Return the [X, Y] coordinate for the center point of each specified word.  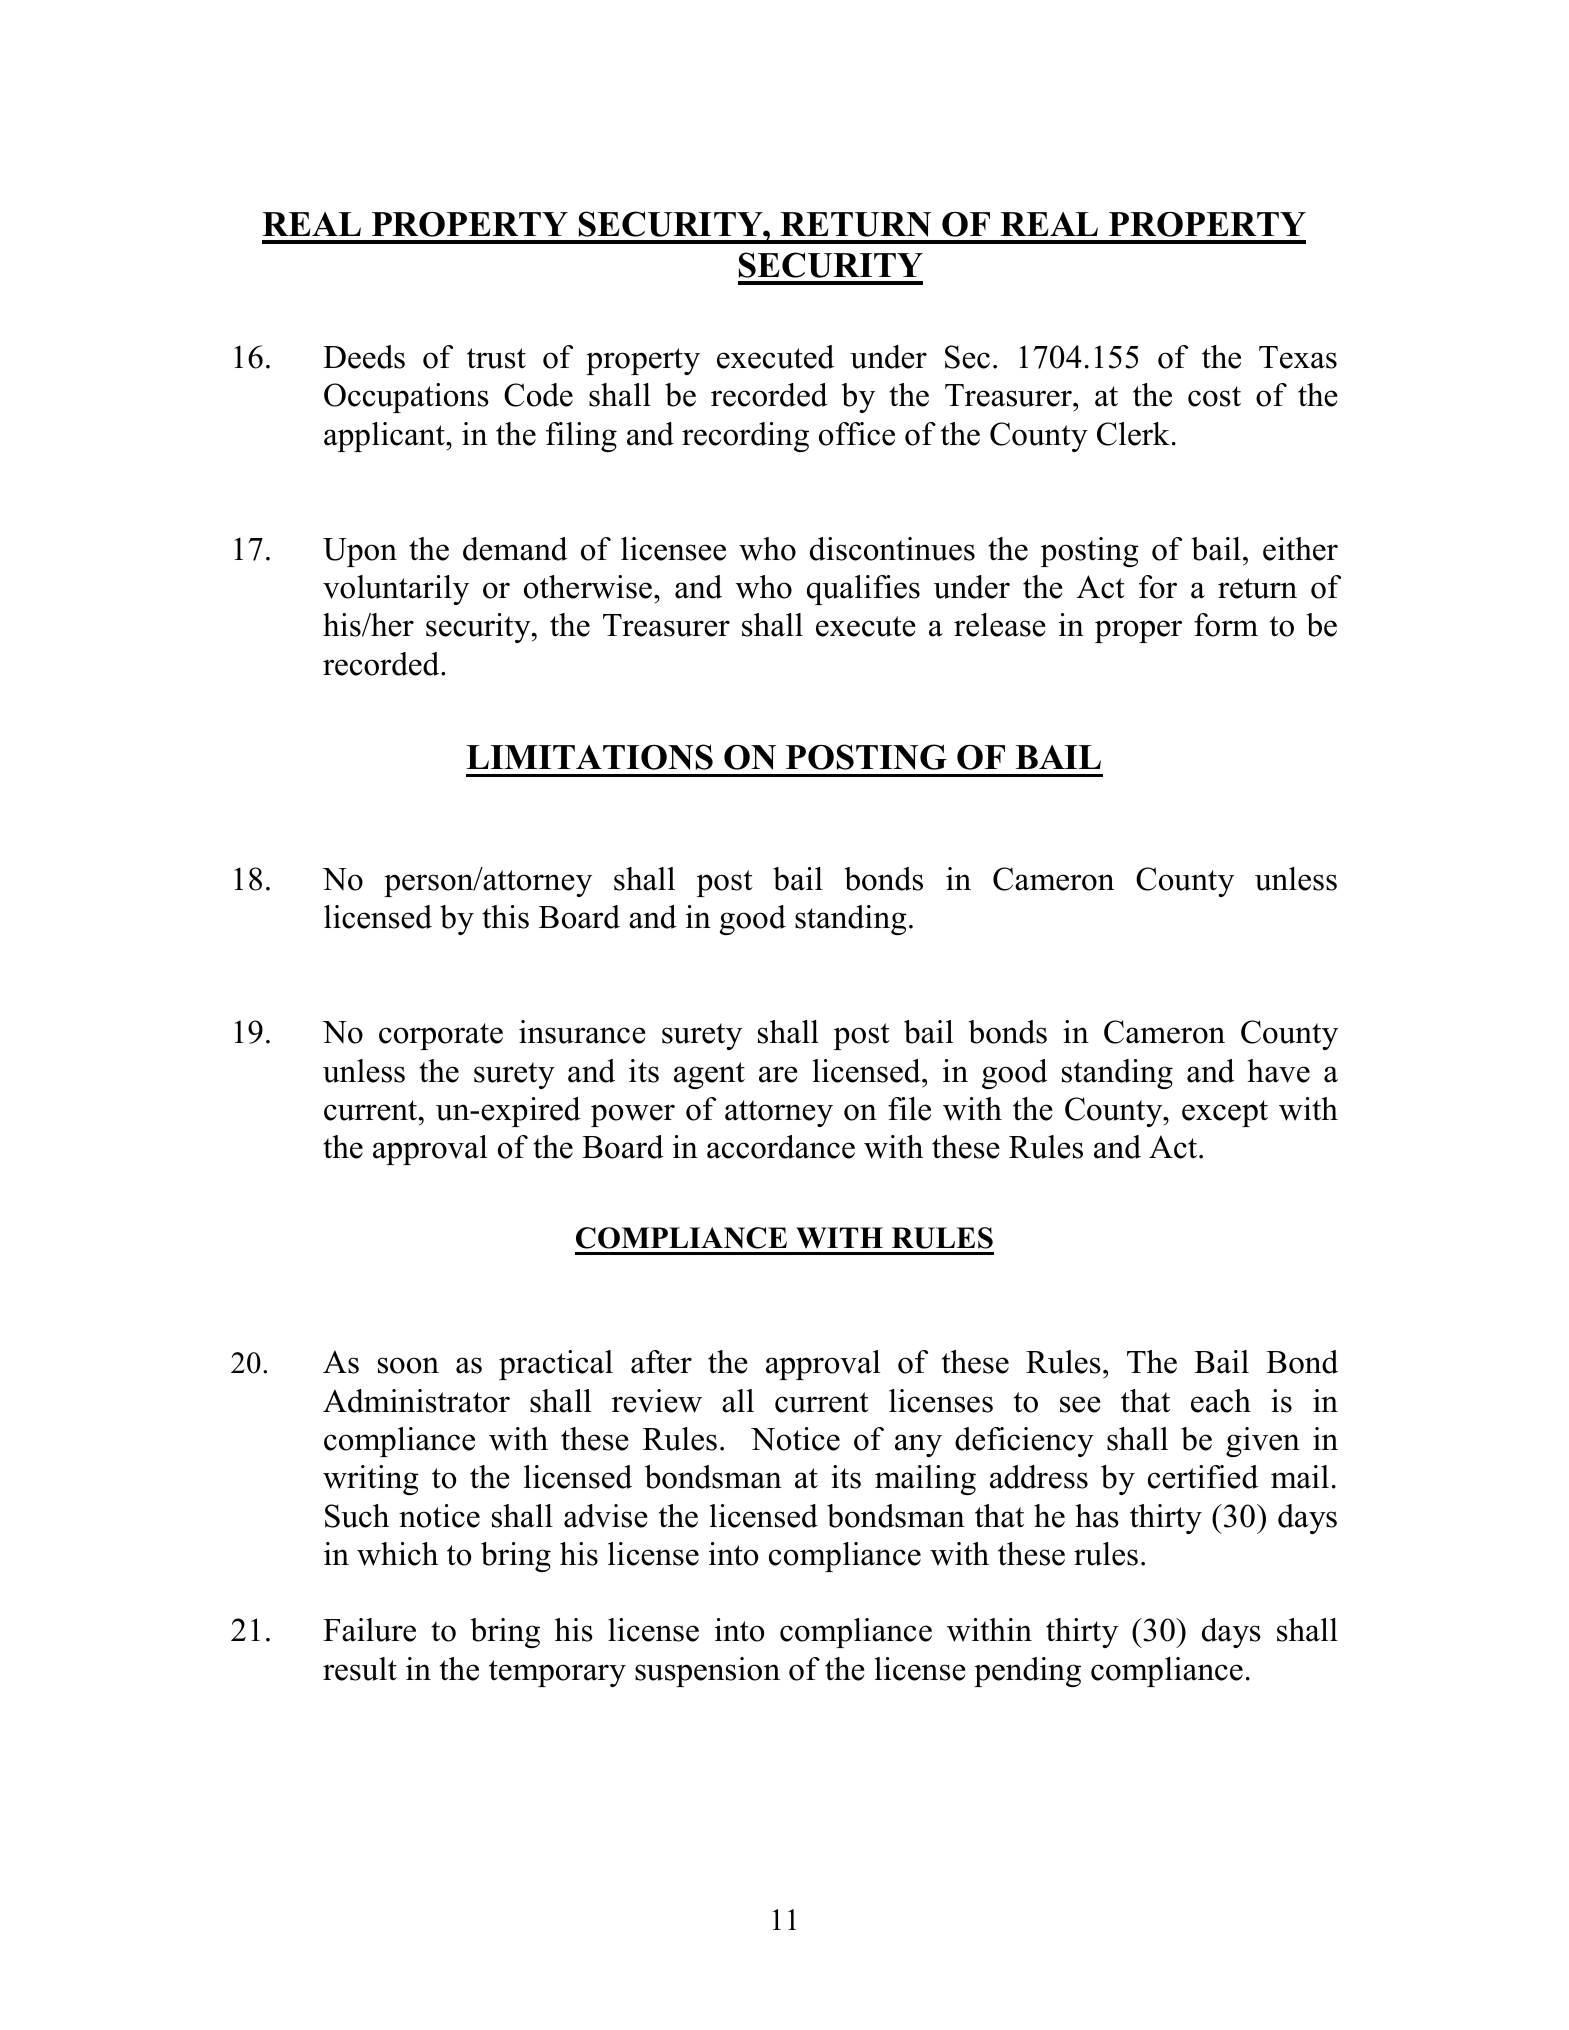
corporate [441, 1036]
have [1279, 1071]
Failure [369, 1630]
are [778, 1074]
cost [1214, 396]
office [857, 434]
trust [496, 358]
